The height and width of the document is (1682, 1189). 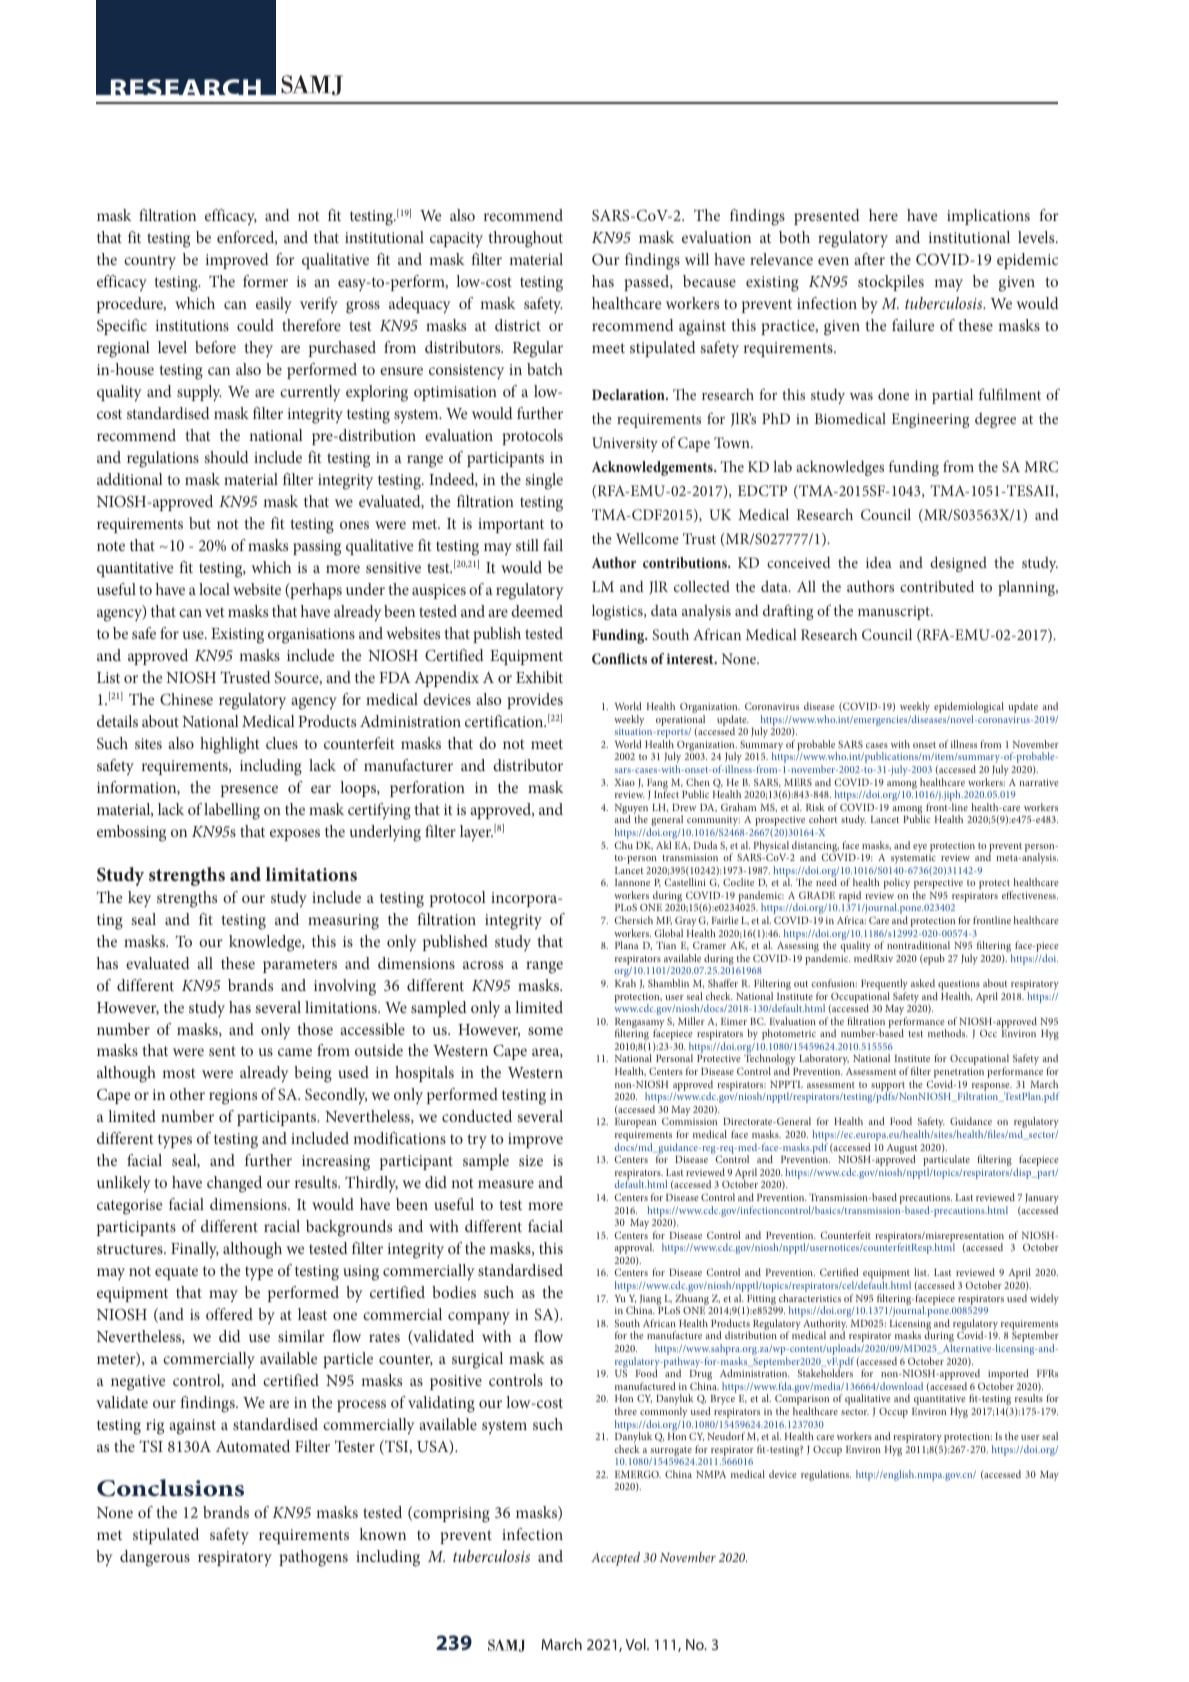 What do you see at coordinates (265, 281) in the document?
I see `former` at bounding box center [265, 281].
